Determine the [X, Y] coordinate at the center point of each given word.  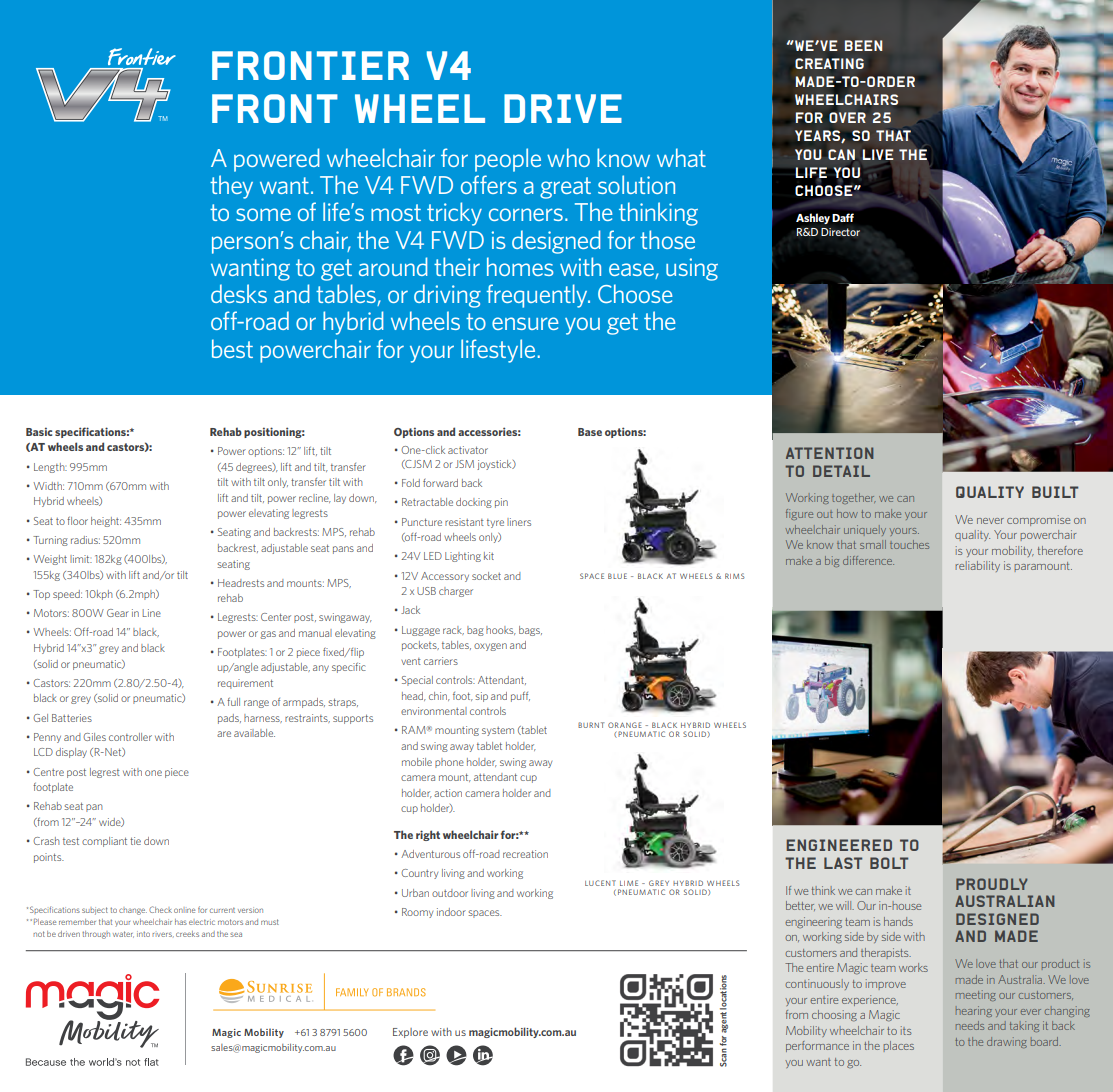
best [232, 348]
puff [520, 696]
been [864, 45]
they [231, 187]
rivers [163, 934]
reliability [977, 566]
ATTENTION [829, 453]
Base [590, 432]
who [568, 157]
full [233, 701]
